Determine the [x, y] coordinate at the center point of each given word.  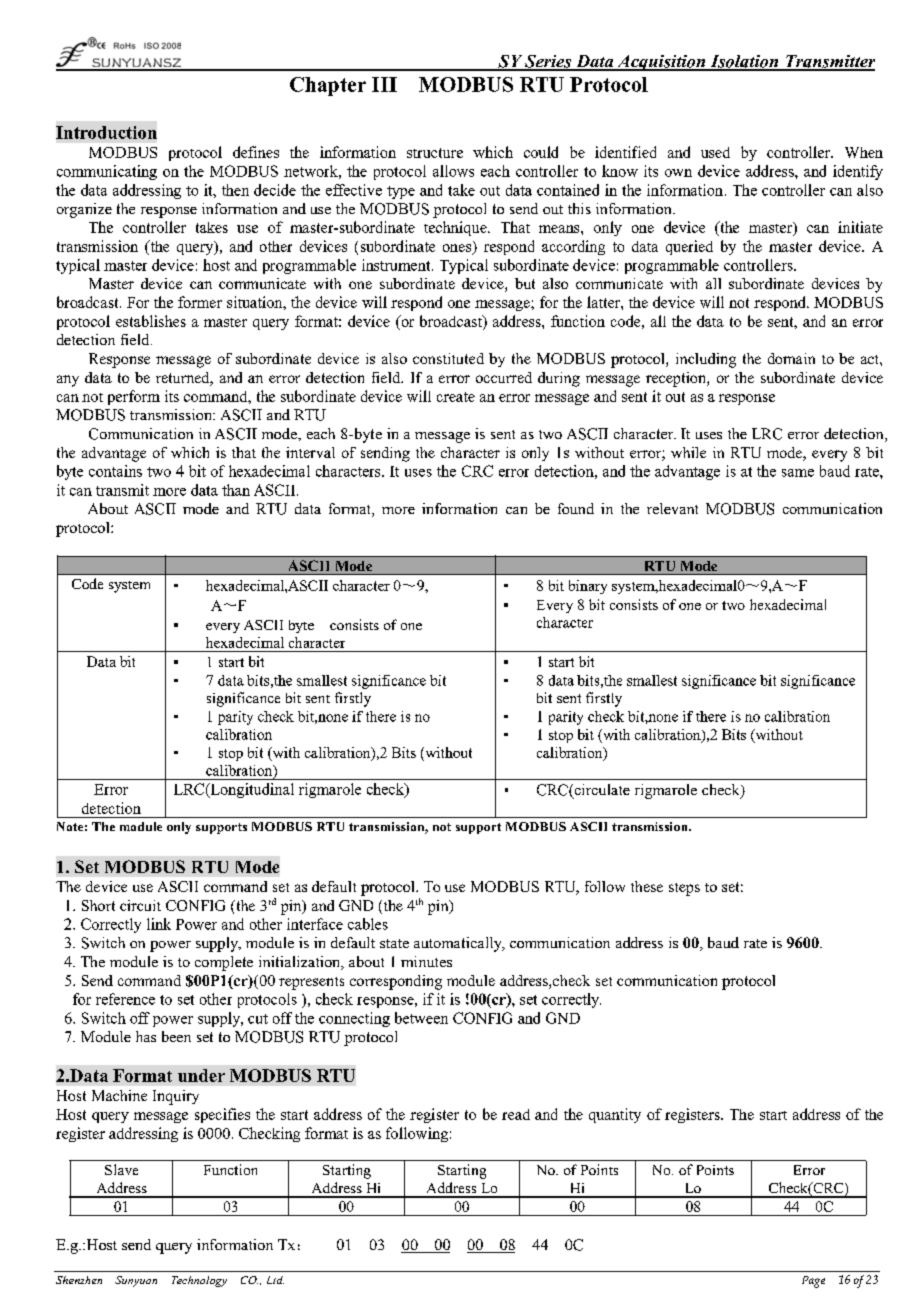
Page [813, 1282]
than [236, 490]
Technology [199, 1281]
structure [435, 153]
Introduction [106, 132]
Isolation [744, 62]
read [516, 1114]
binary [588, 587]
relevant [672, 508]
